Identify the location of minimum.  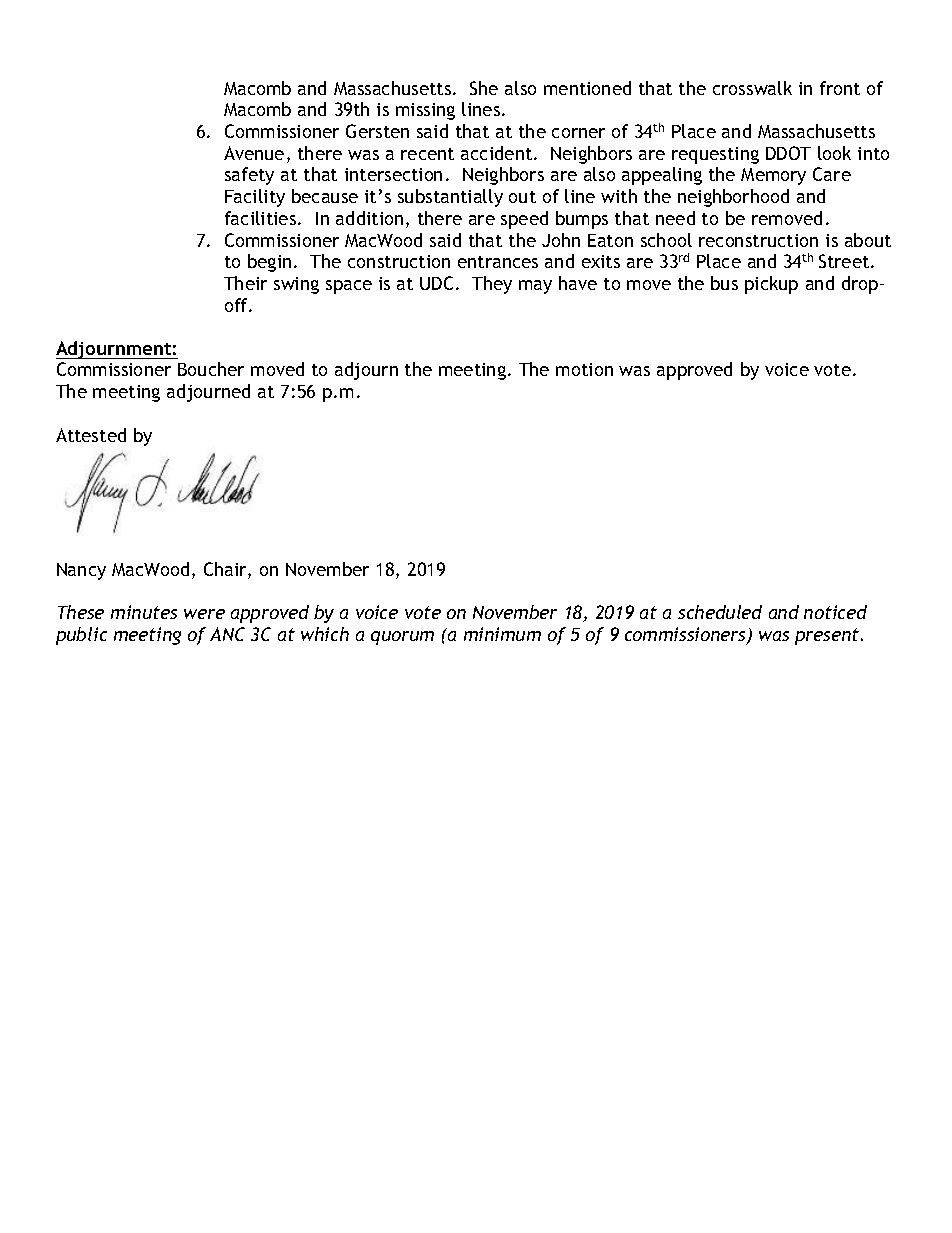
(502, 634).
